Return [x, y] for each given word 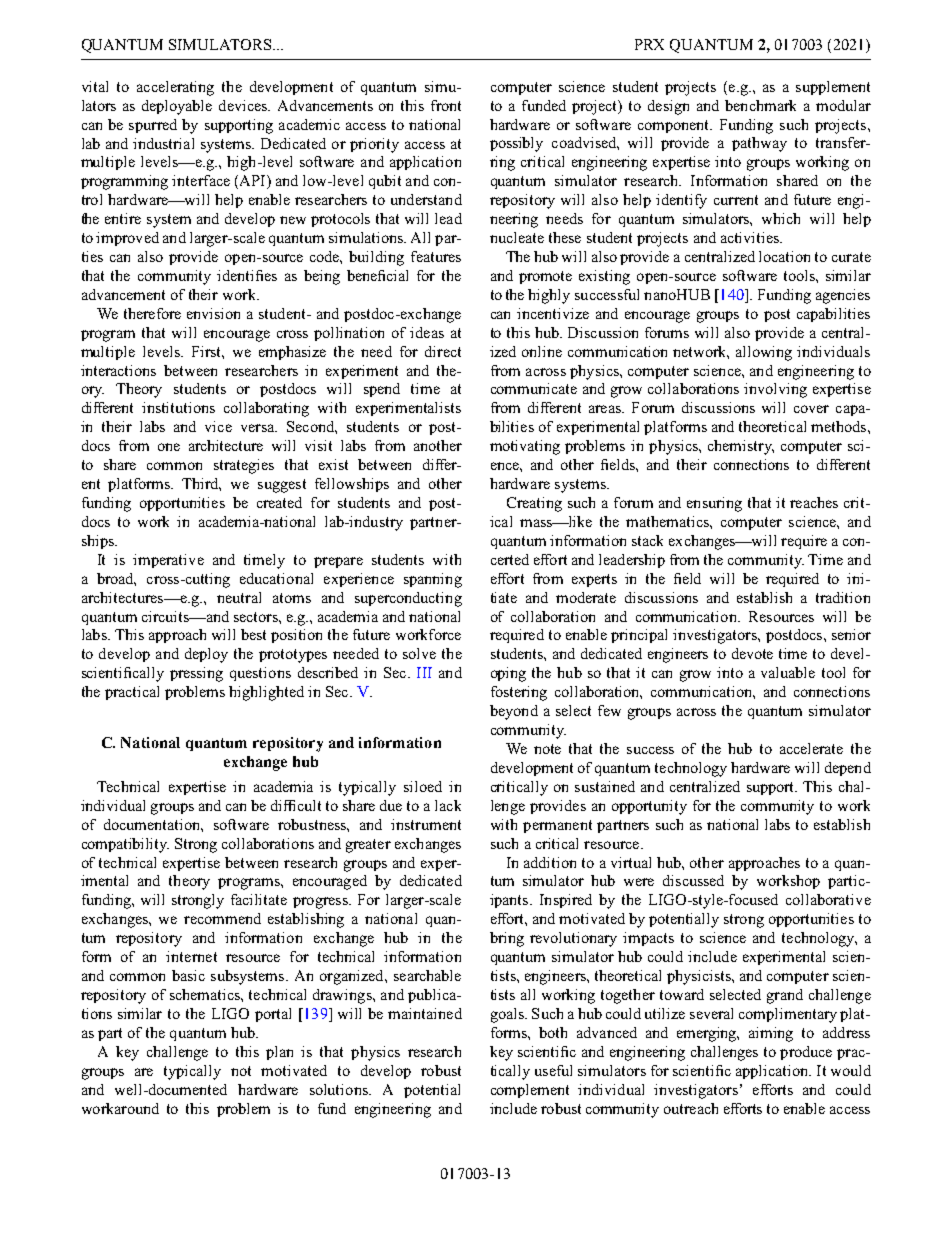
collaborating [266, 409]
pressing [196, 674]
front [446, 105]
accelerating [175, 88]
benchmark [760, 105]
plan [279, 1053]
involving [775, 390]
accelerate [811, 748]
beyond [514, 712]
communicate [534, 388]
